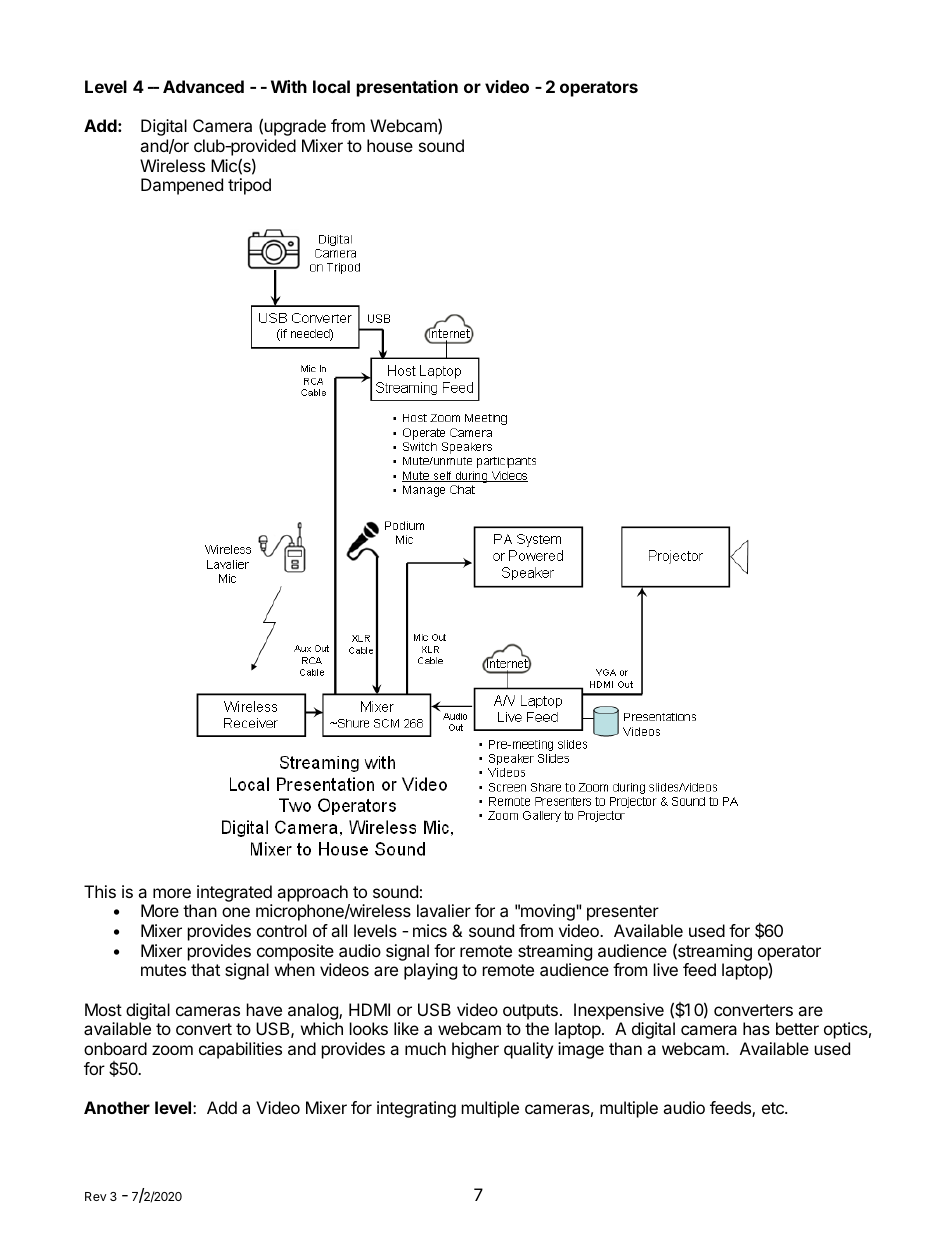 This screenshot has width=952, height=1233. What do you see at coordinates (203, 86) in the screenshot?
I see `Advanced` at bounding box center [203, 86].
